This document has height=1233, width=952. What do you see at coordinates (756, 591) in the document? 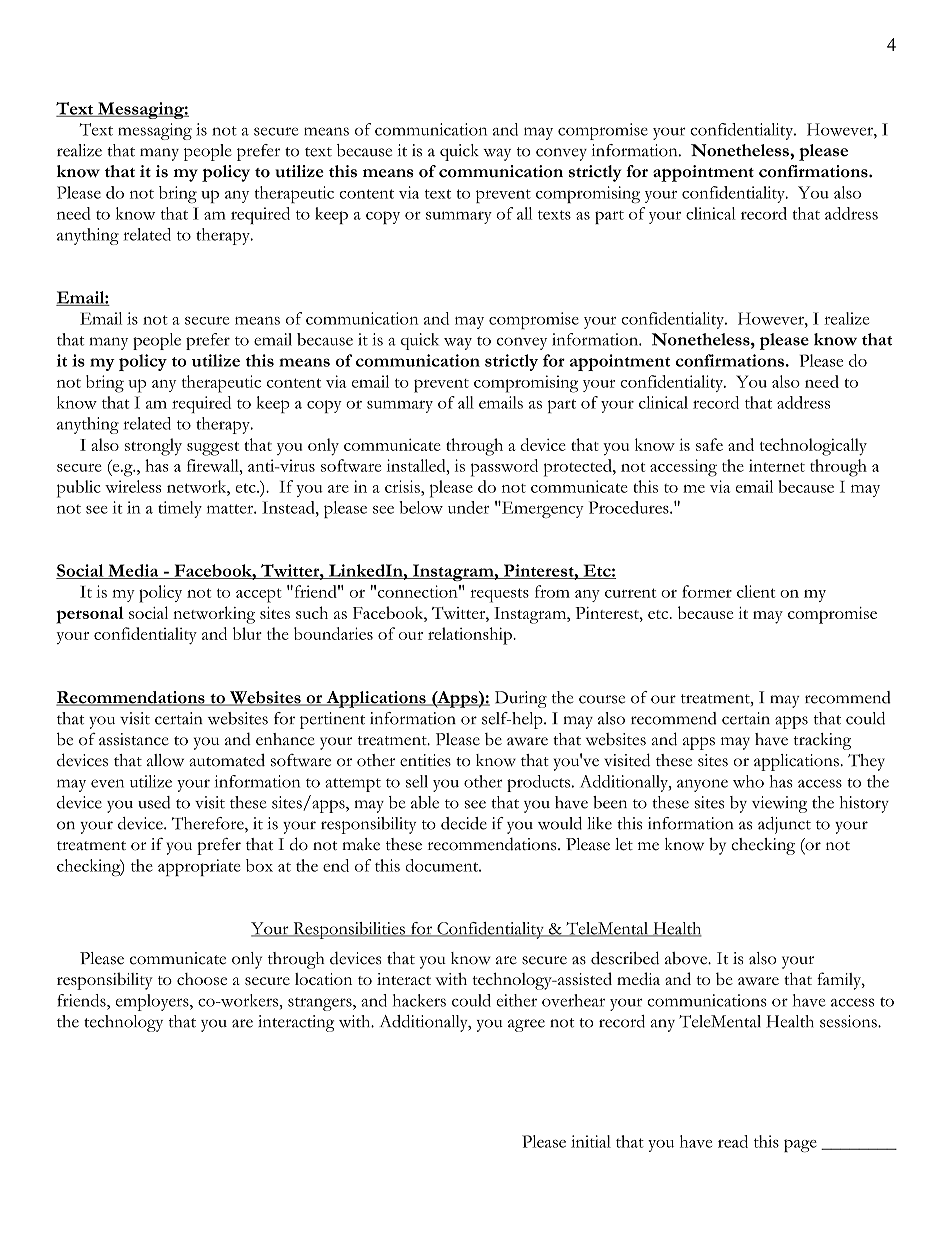
I see `client` at bounding box center [756, 591].
